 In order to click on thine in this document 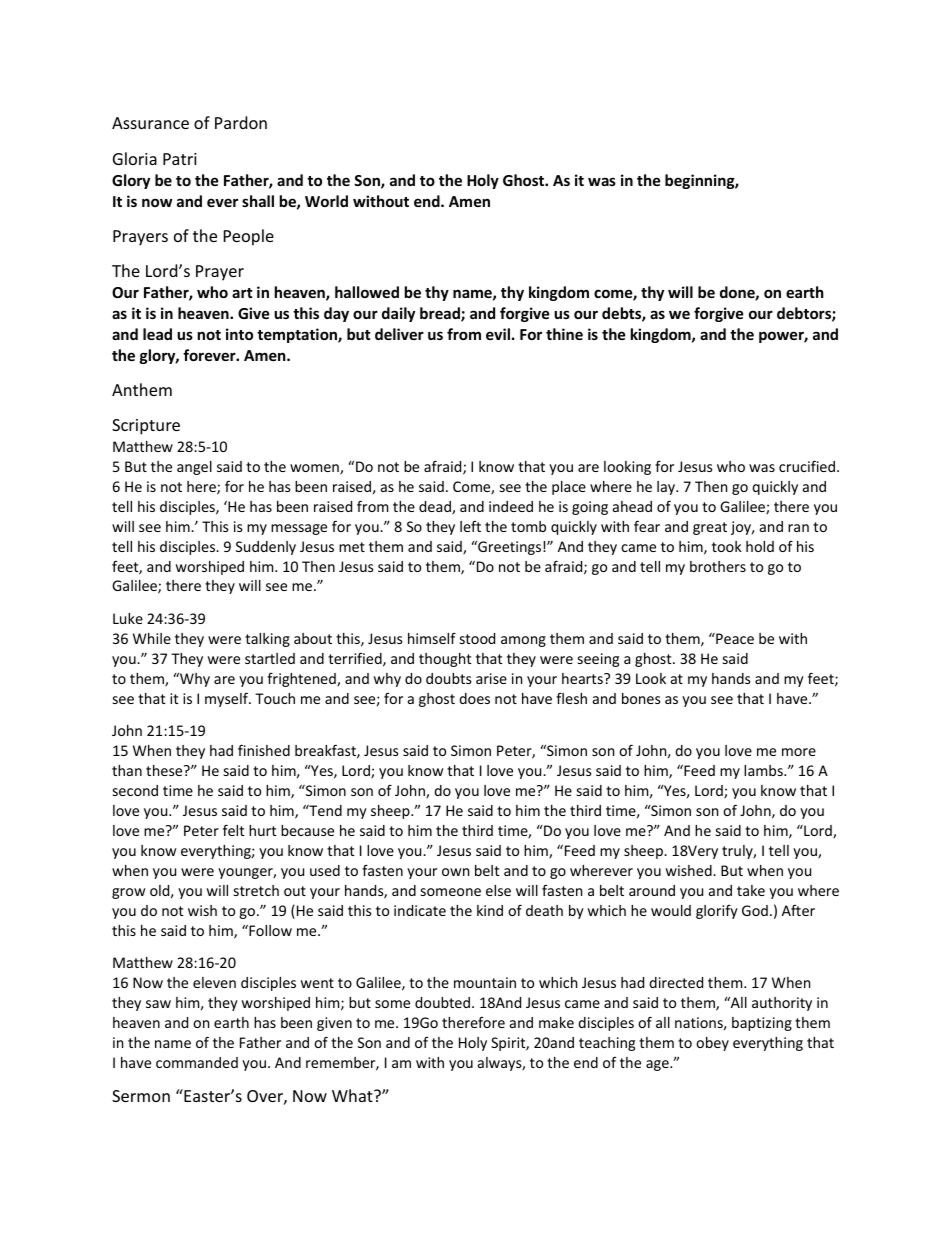, I will do `click(564, 334)`.
